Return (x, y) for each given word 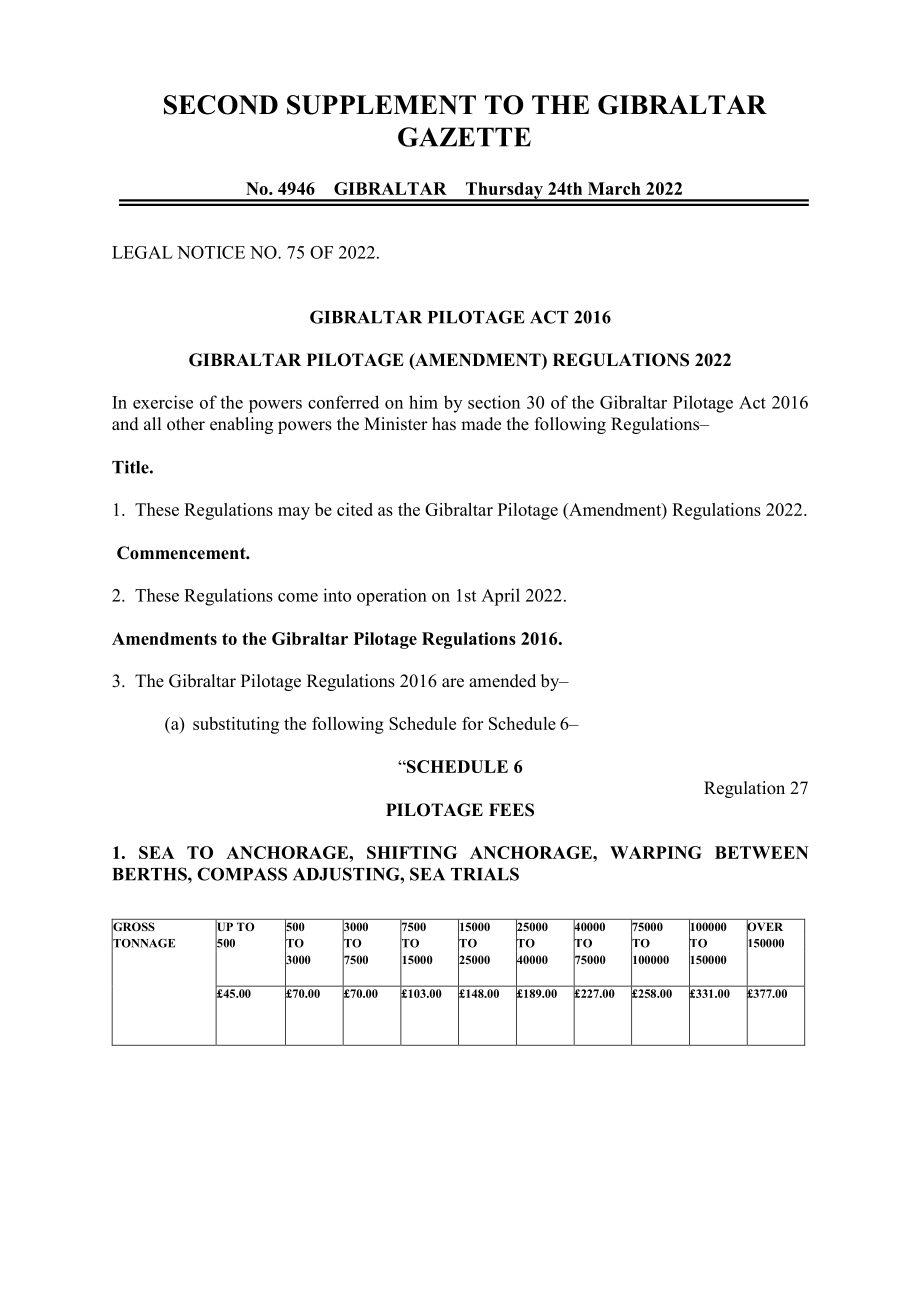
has (444, 424)
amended (502, 681)
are (453, 683)
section (494, 402)
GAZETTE (464, 137)
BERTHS (150, 874)
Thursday (504, 191)
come (298, 597)
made (481, 424)
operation (392, 597)
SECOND (221, 105)
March (614, 188)
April (500, 597)
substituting (236, 725)
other (186, 424)
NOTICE (211, 252)
